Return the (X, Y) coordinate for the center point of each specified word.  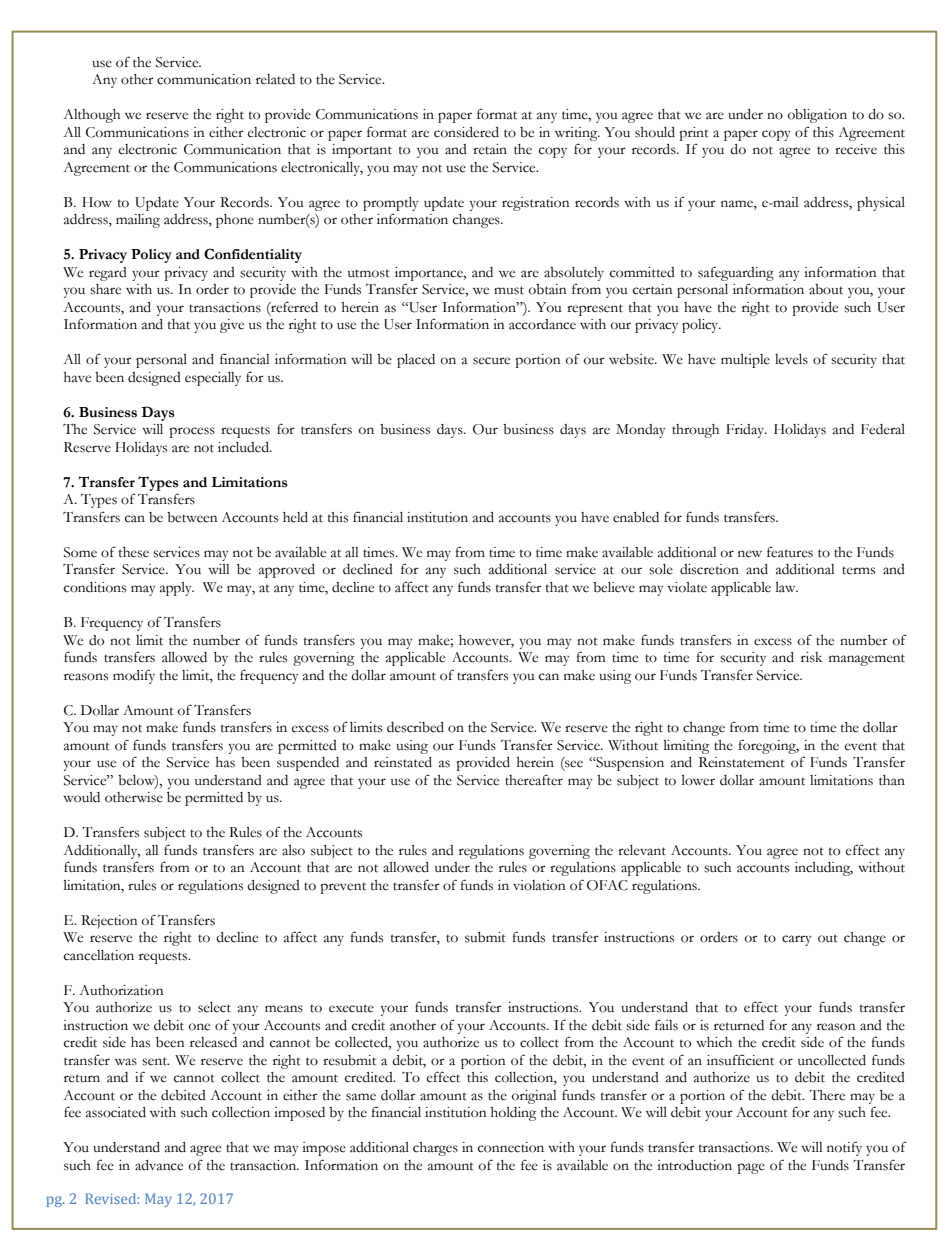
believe (614, 587)
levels (791, 359)
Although (91, 116)
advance (159, 1165)
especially (213, 379)
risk (811, 657)
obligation (817, 116)
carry (796, 940)
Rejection (109, 922)
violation (539, 885)
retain (490, 149)
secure (491, 361)
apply (177, 589)
